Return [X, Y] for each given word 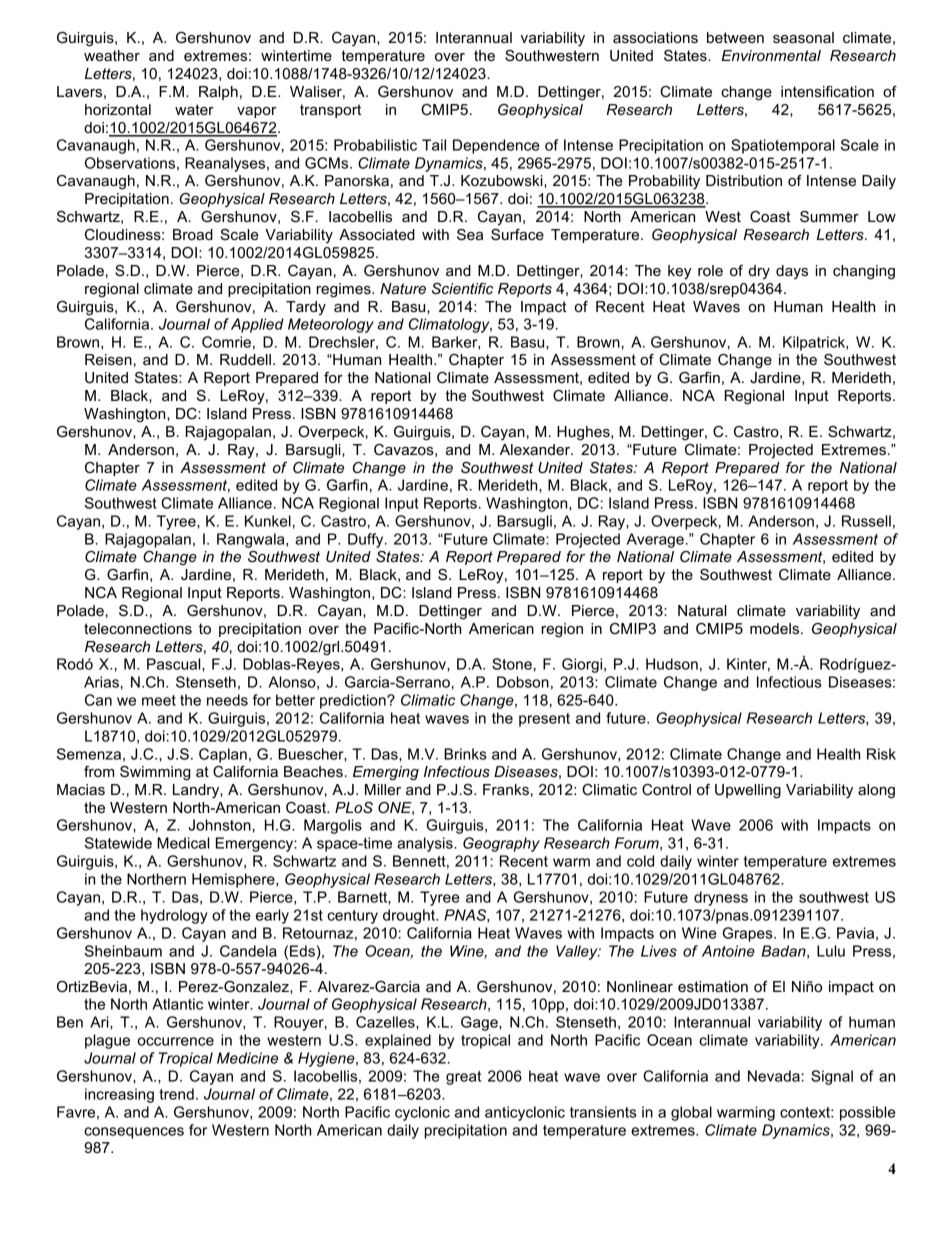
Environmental [771, 55]
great [463, 1078]
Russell [866, 521]
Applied [257, 325]
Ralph [218, 93]
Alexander [536, 449]
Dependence [496, 146]
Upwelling [748, 791]
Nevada [774, 1076]
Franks [506, 789]
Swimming [155, 773]
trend [176, 1094]
